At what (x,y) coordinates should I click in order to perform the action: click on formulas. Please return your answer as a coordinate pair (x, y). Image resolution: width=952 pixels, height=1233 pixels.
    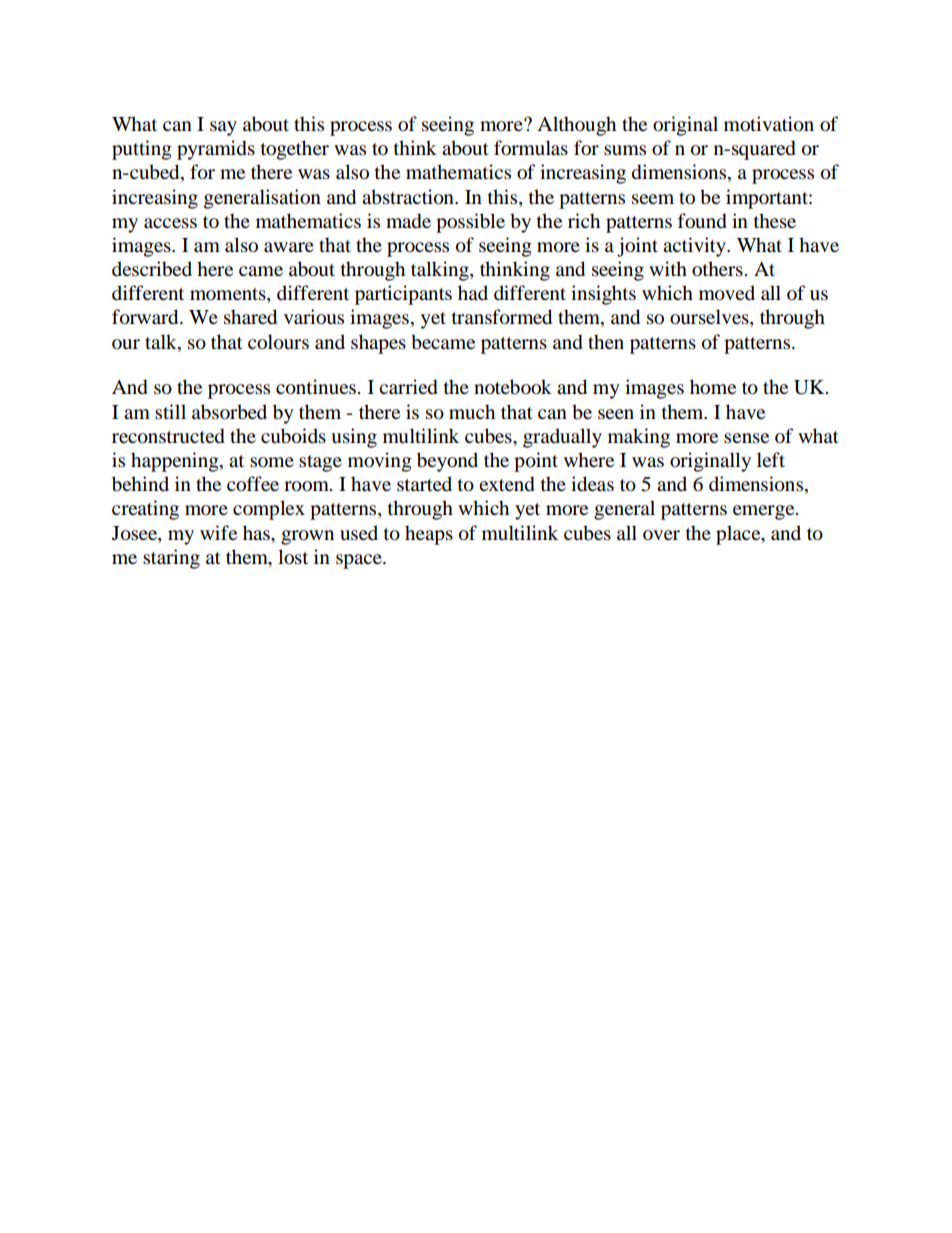
    Looking at the image, I should click on (531, 148).
